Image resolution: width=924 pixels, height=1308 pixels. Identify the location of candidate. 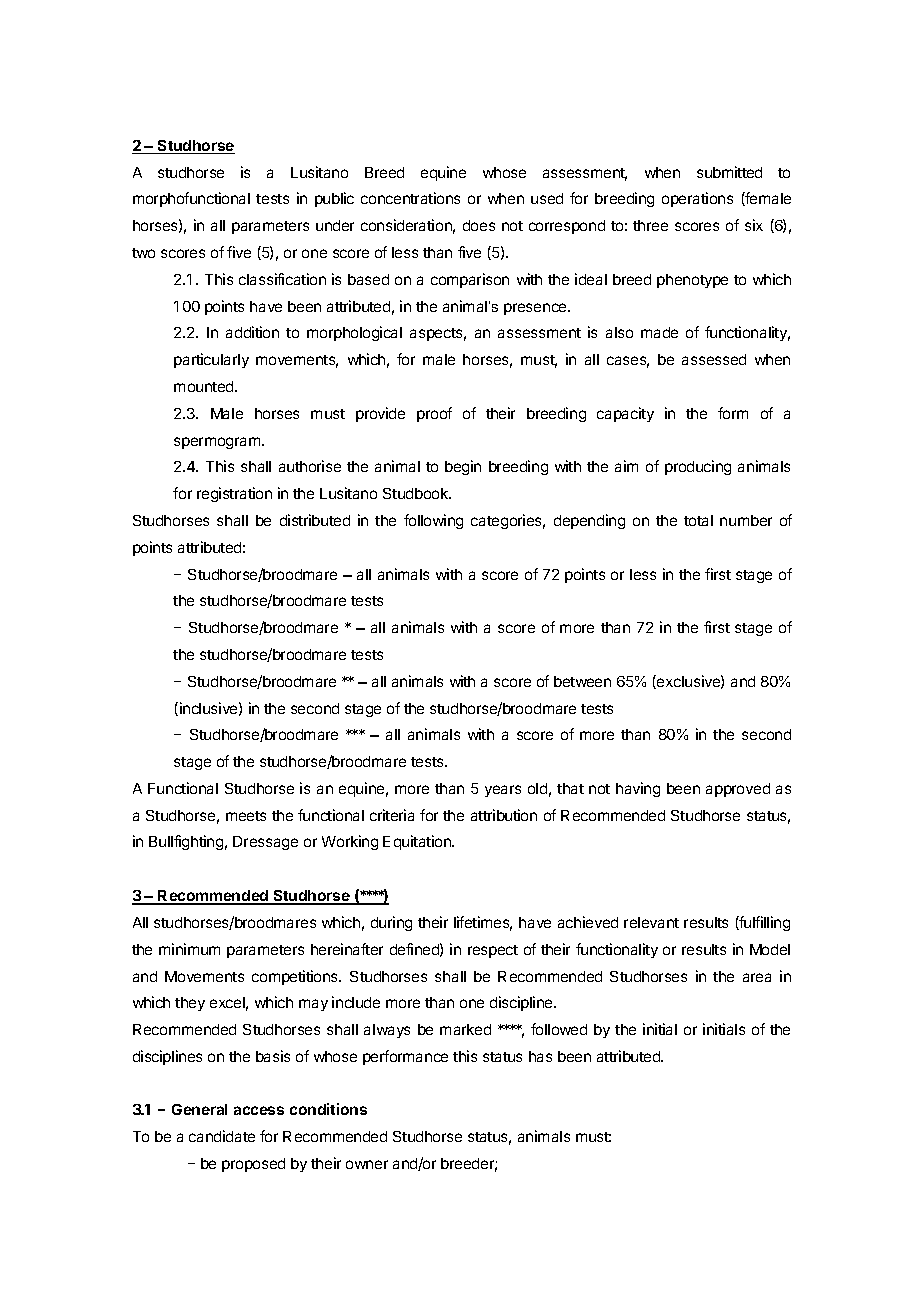
(222, 1136).
